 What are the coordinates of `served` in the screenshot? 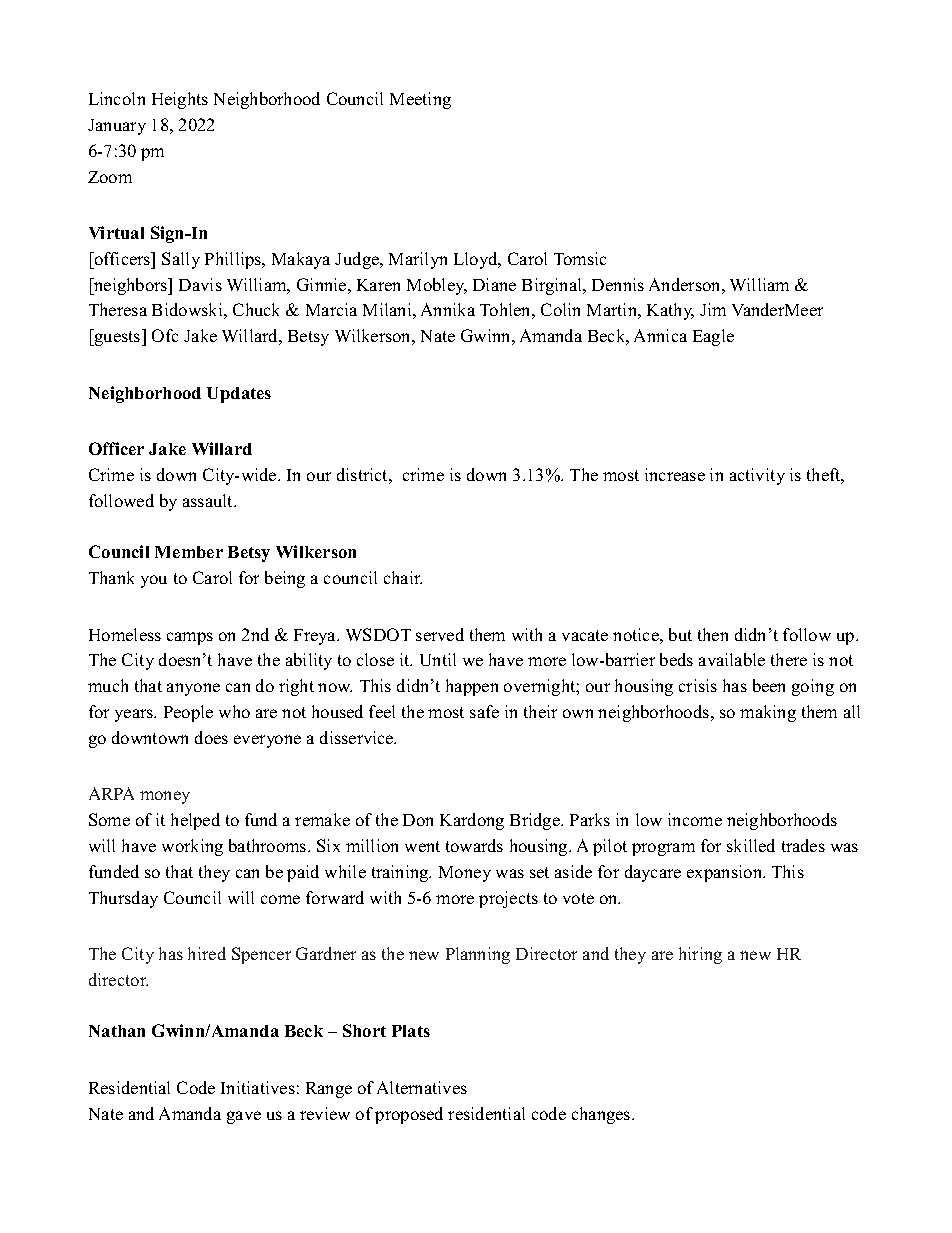 It's located at (440, 634).
